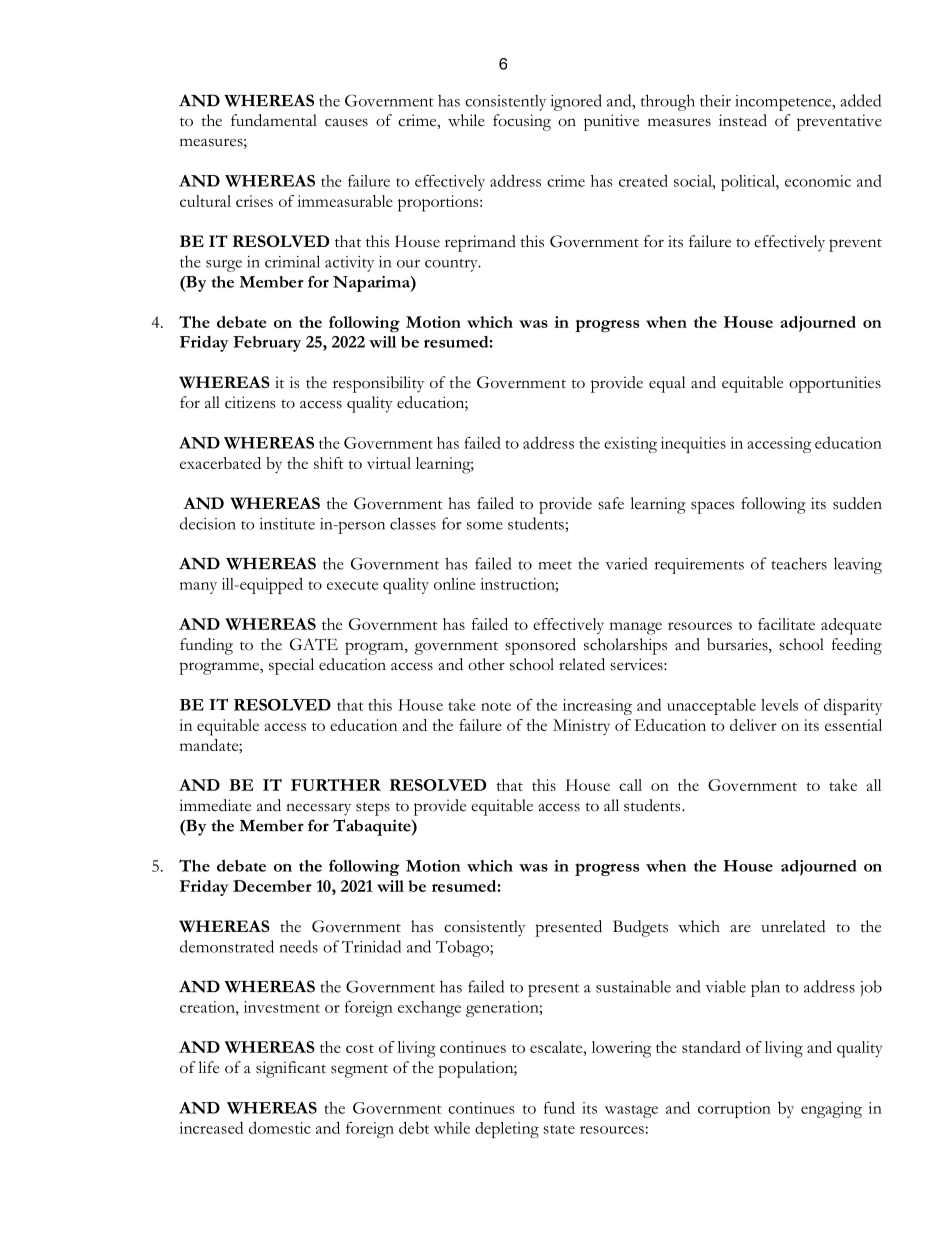 The image size is (952, 1233). What do you see at coordinates (831, 1110) in the screenshot?
I see `engaging` at bounding box center [831, 1110].
